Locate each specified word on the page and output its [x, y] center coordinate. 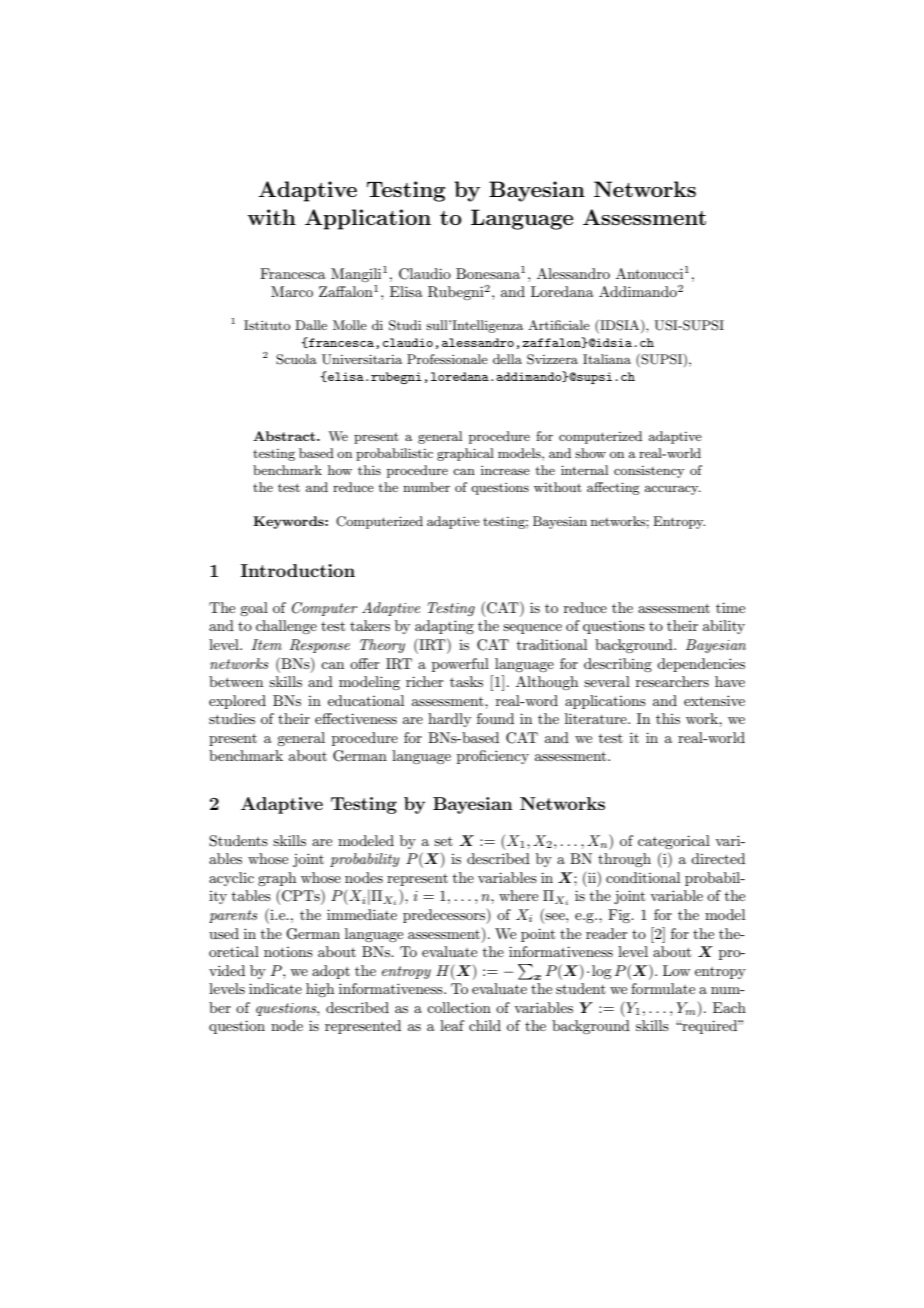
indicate [275, 988]
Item [266, 644]
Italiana [607, 359]
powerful [460, 665]
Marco [292, 291]
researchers [672, 681]
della [507, 359]
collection [459, 1007]
